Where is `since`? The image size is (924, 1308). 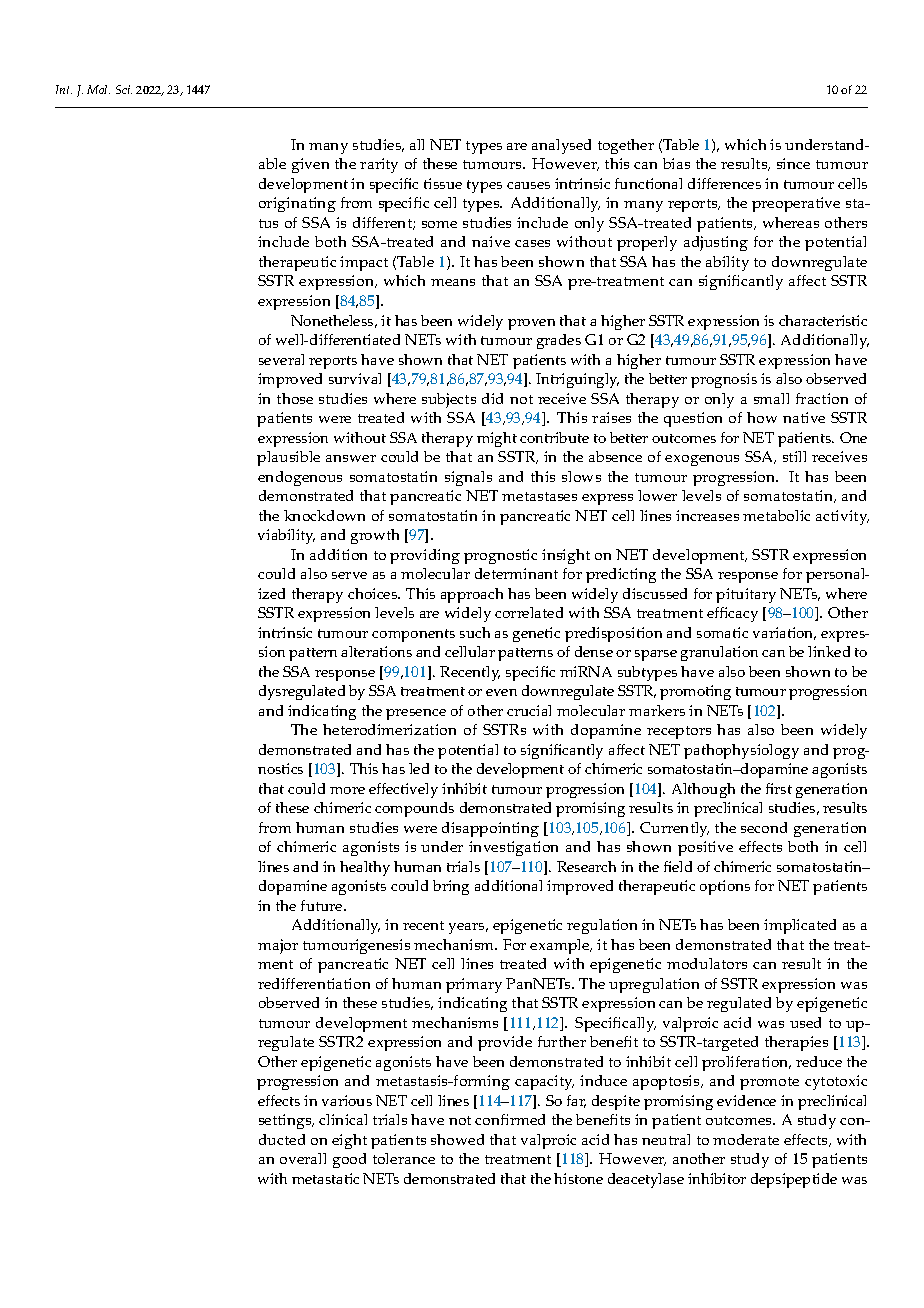 since is located at coordinates (793, 163).
